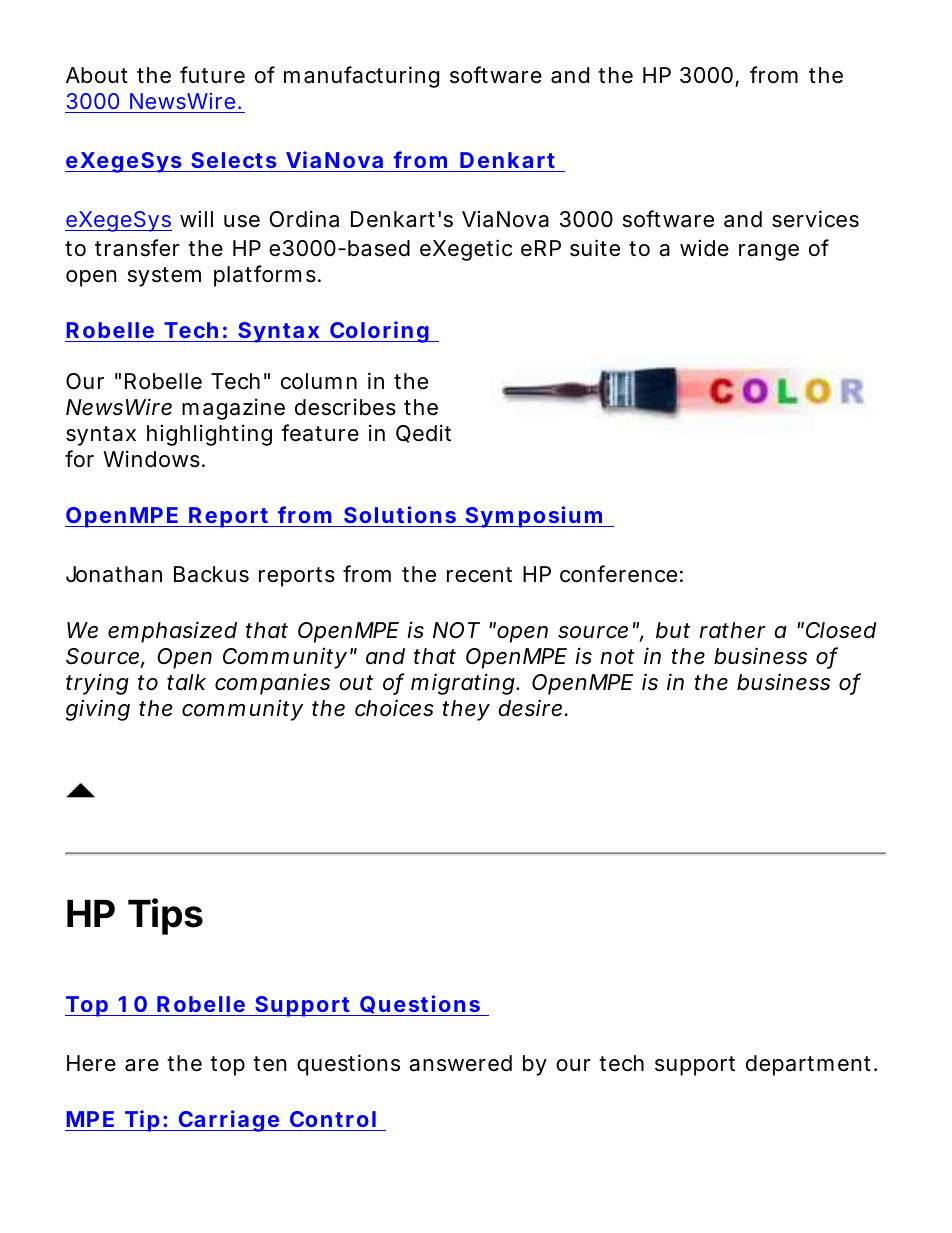 This document has width=952, height=1233. Describe the element at coordinates (212, 75) in the document. I see `future` at that location.
